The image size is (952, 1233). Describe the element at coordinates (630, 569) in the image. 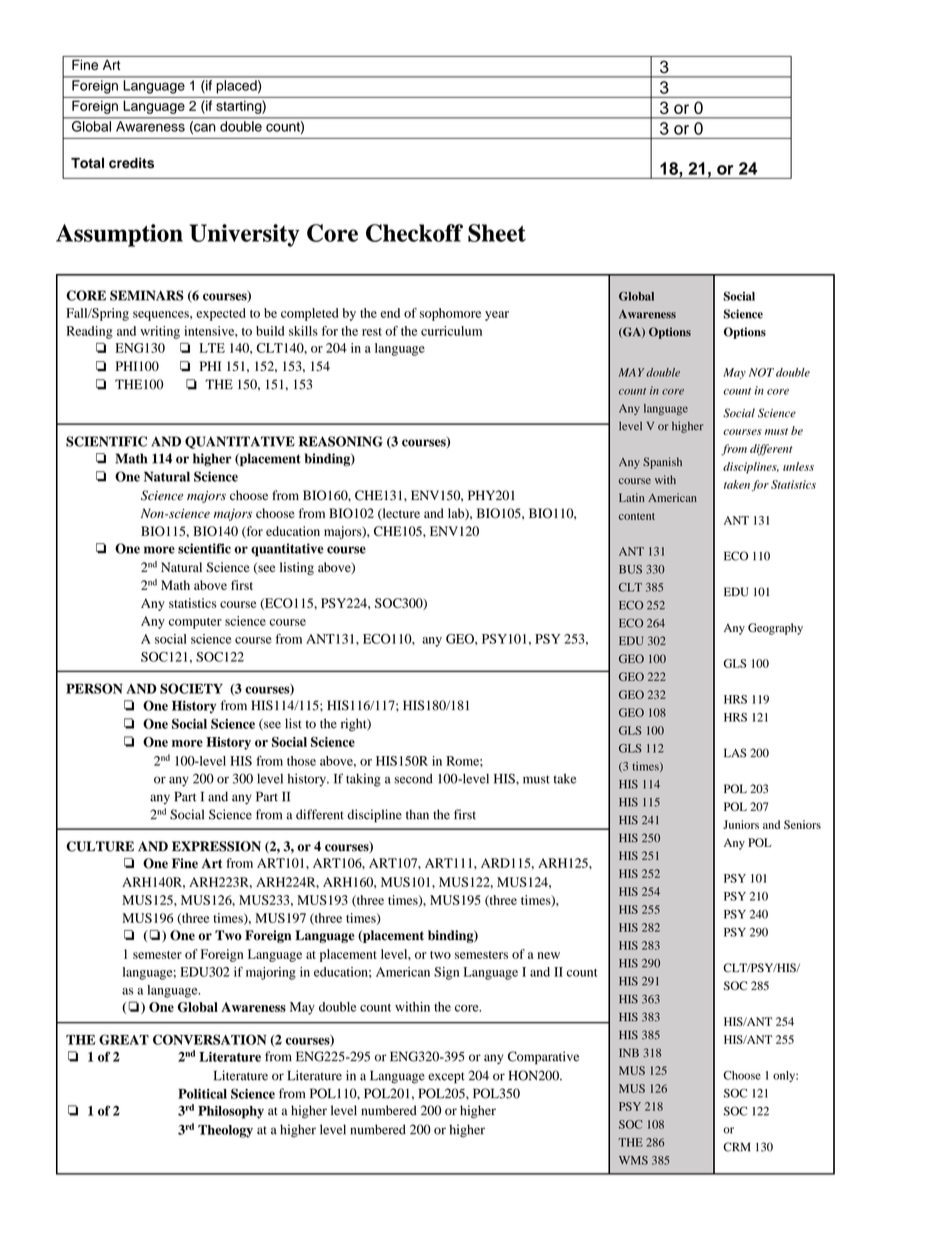

I see `BUS` at that location.
